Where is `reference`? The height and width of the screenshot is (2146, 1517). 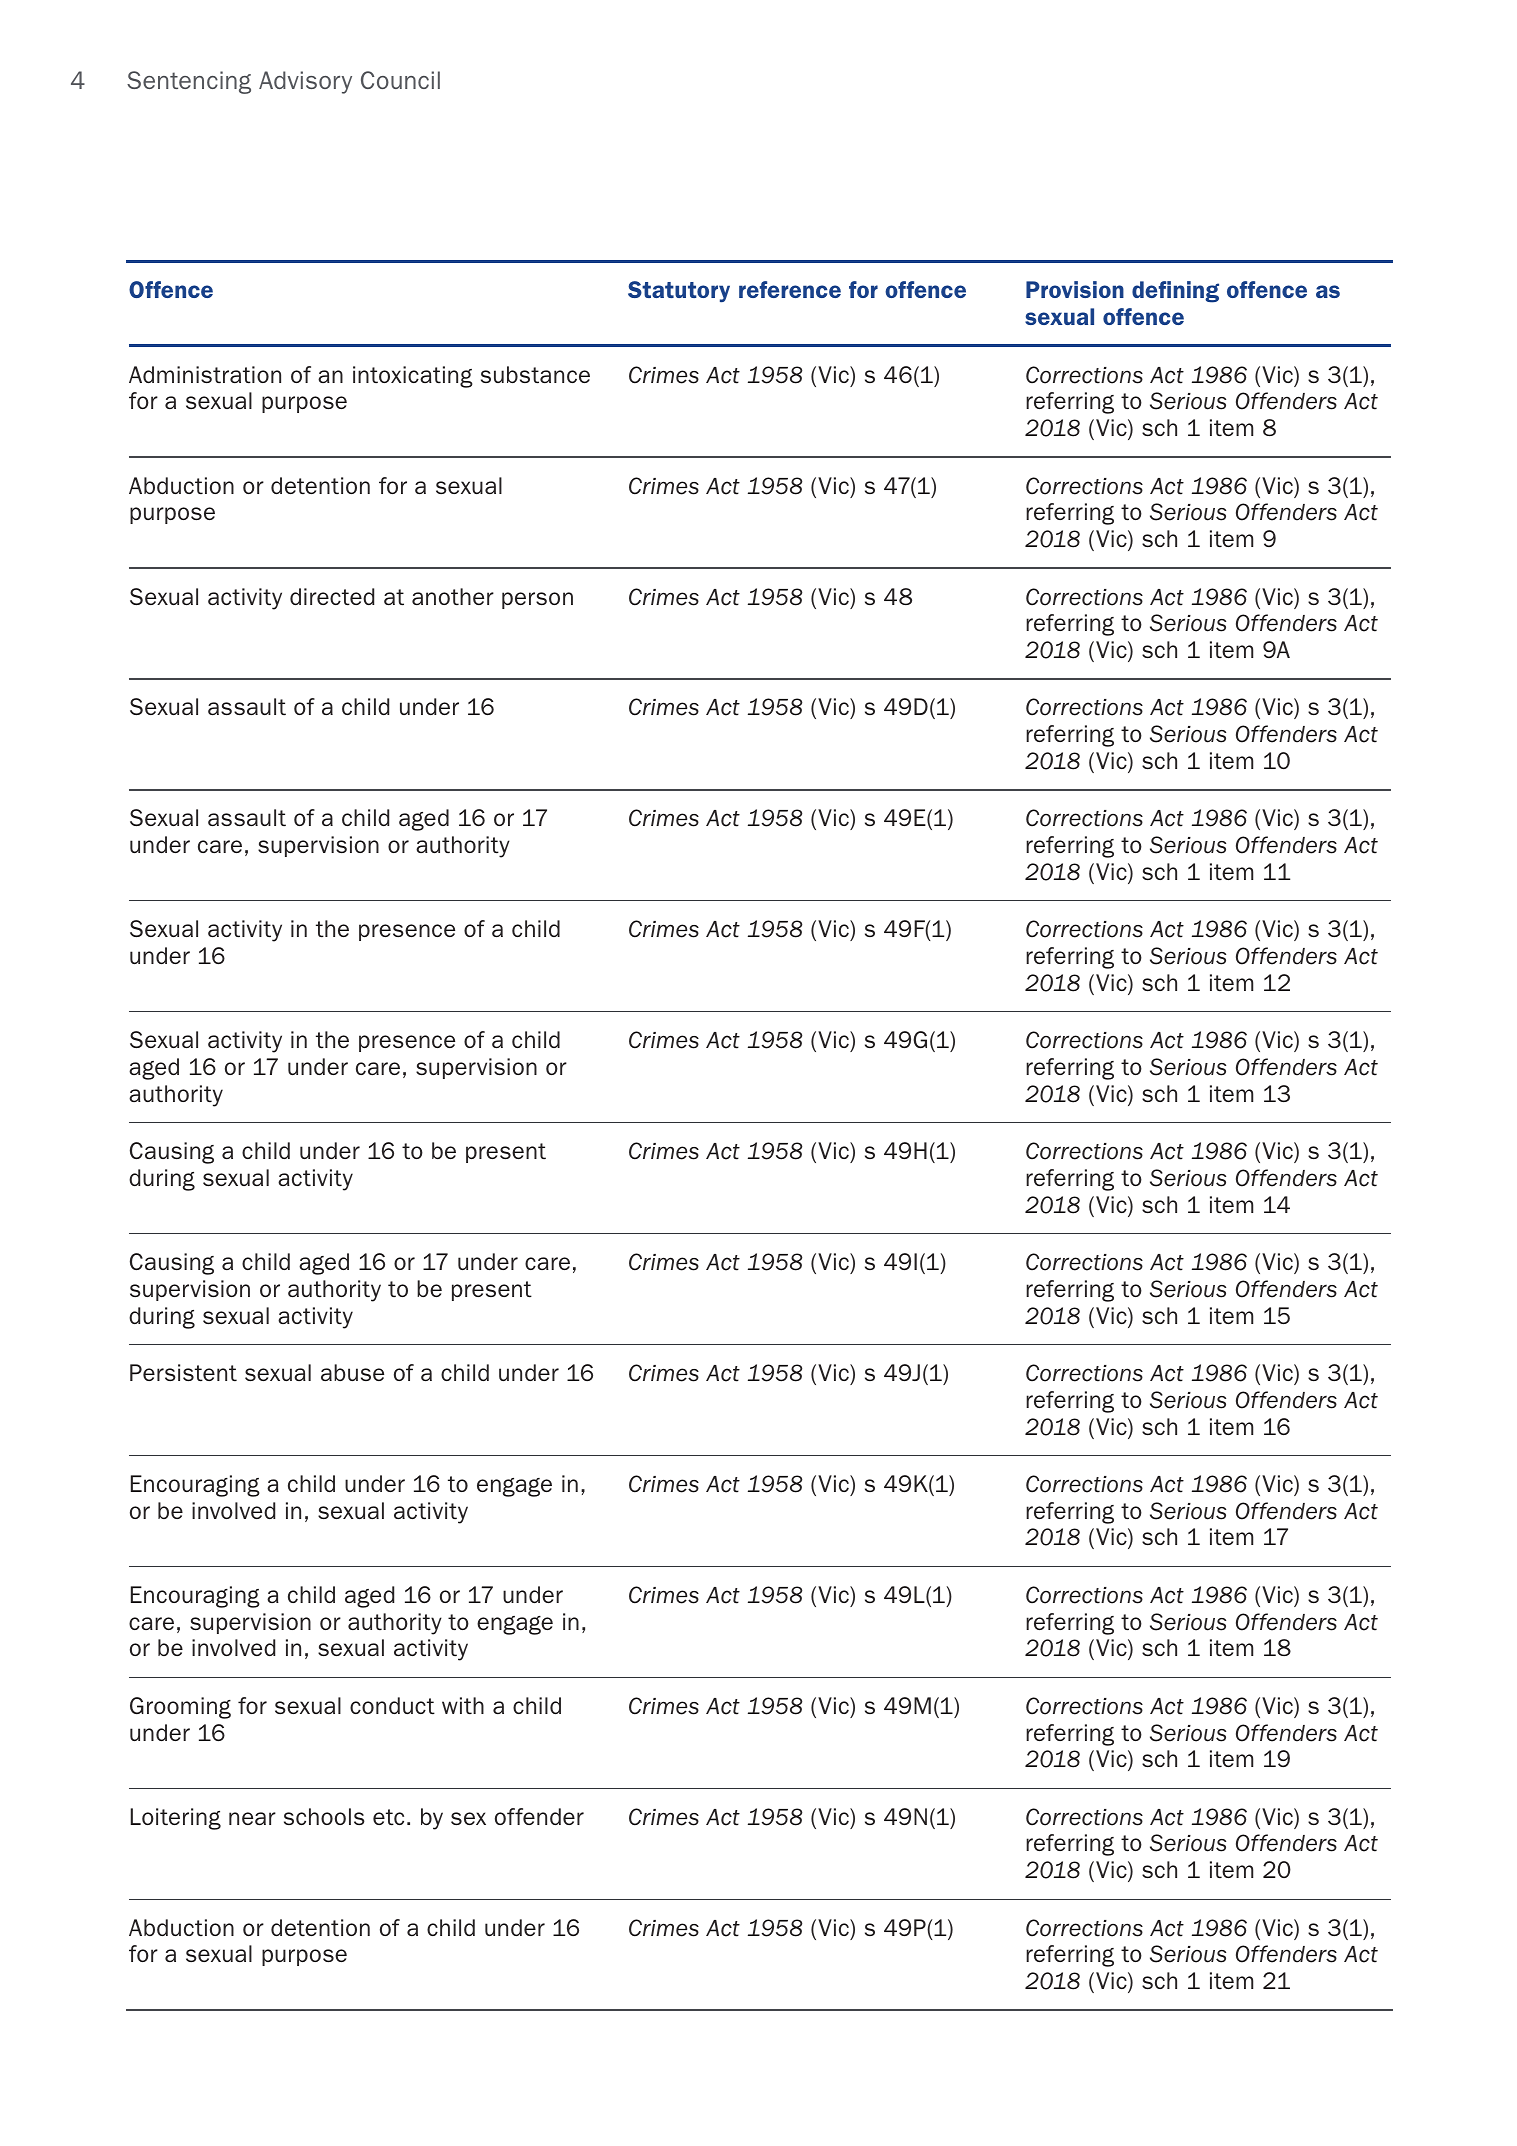
reference is located at coordinates (790, 289).
